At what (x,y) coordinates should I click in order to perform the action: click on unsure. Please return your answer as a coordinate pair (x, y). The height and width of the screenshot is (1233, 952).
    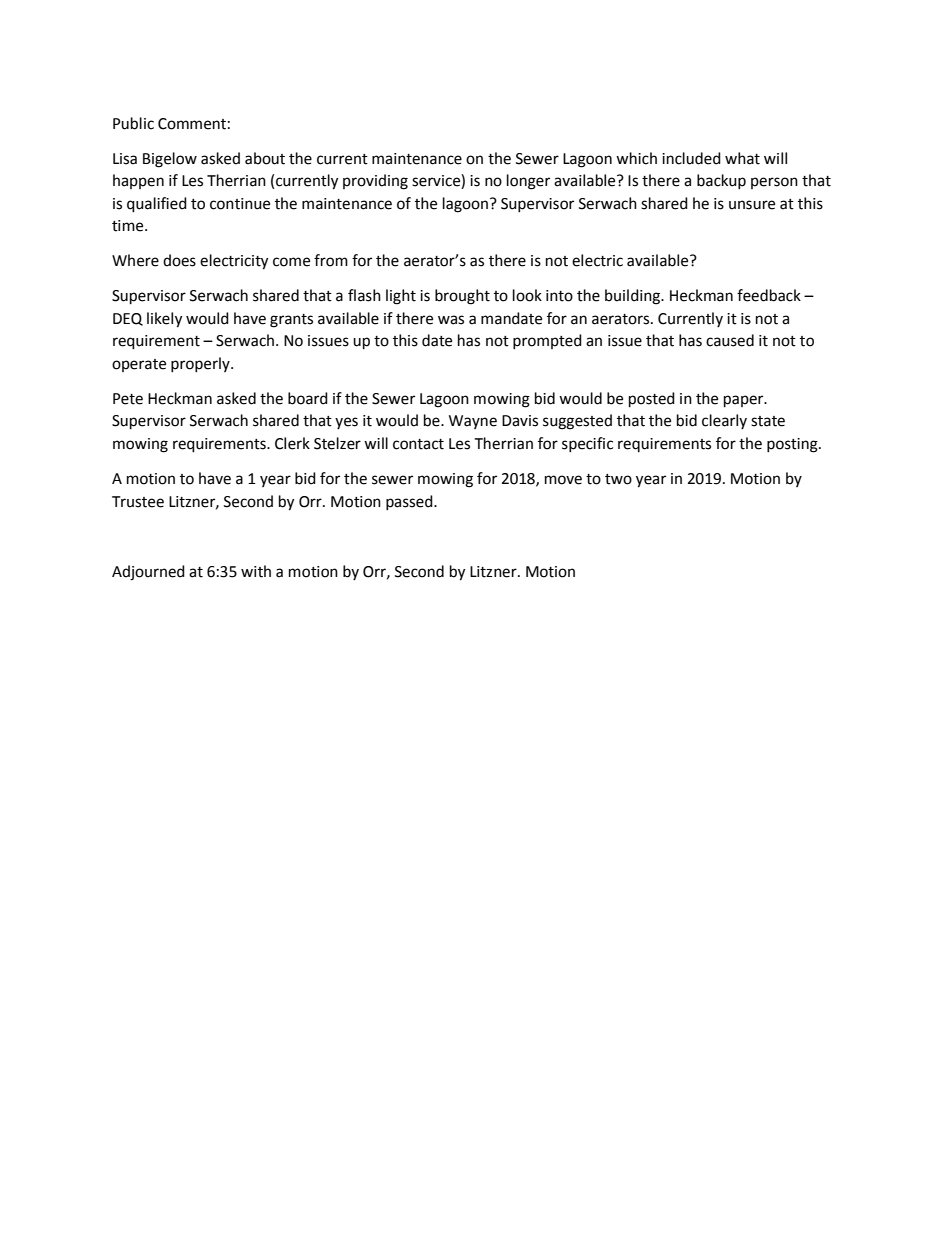
    Looking at the image, I should click on (752, 205).
